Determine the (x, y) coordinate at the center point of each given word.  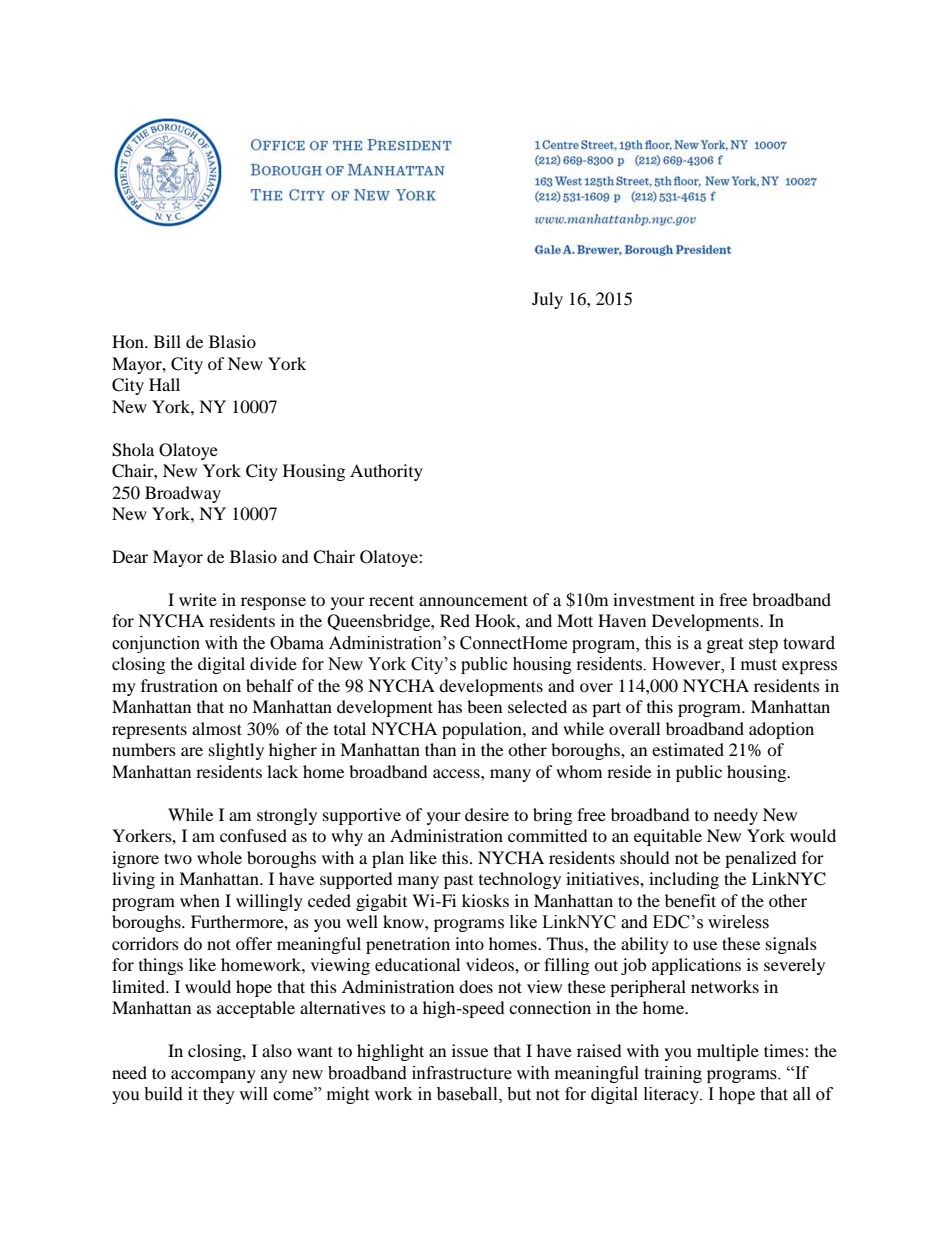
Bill (167, 341)
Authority (386, 472)
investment (654, 599)
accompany (213, 1076)
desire (487, 814)
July (547, 300)
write (198, 599)
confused (253, 835)
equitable (668, 837)
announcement (473, 600)
